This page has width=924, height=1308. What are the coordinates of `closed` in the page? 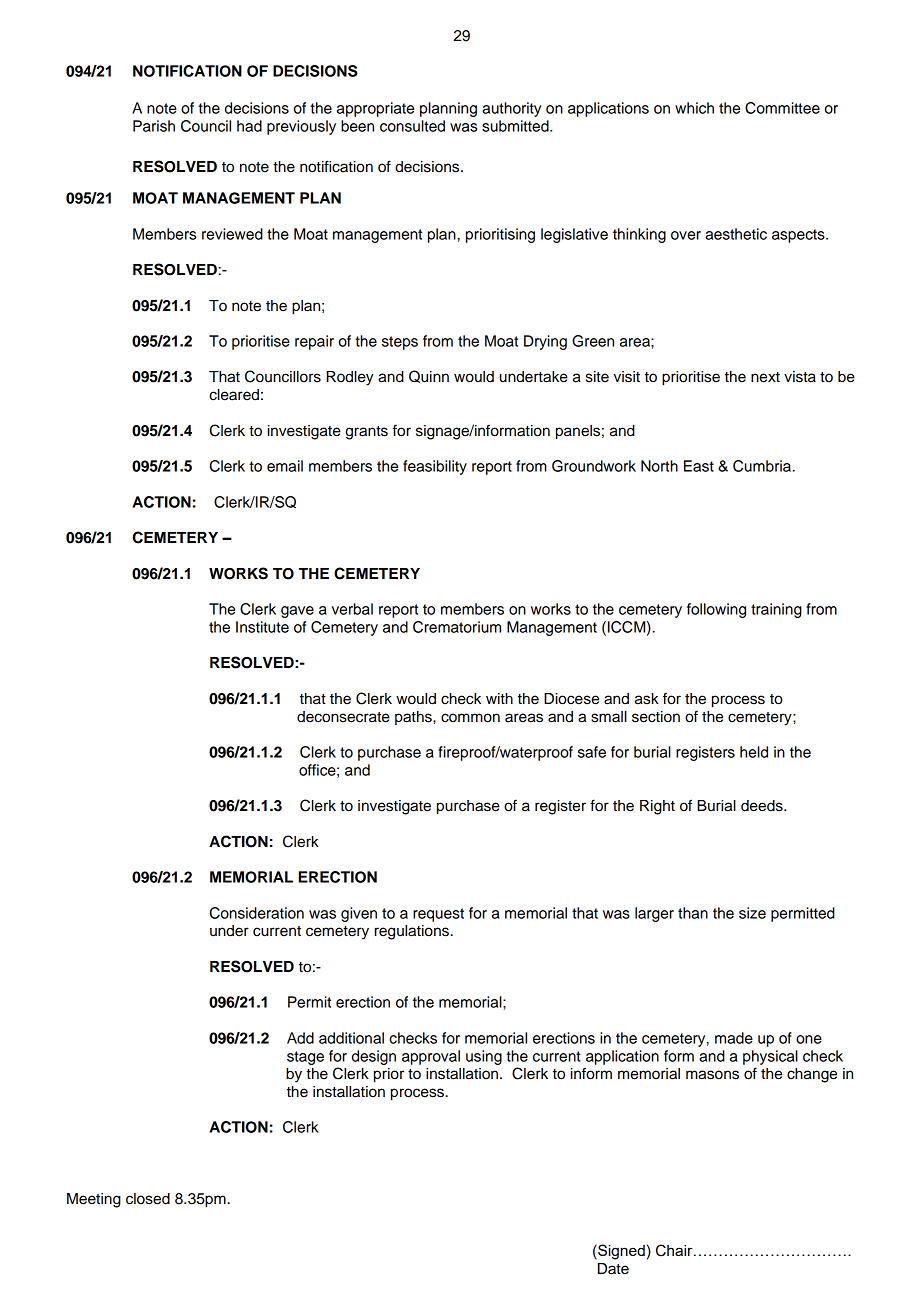 It's located at (148, 1199).
